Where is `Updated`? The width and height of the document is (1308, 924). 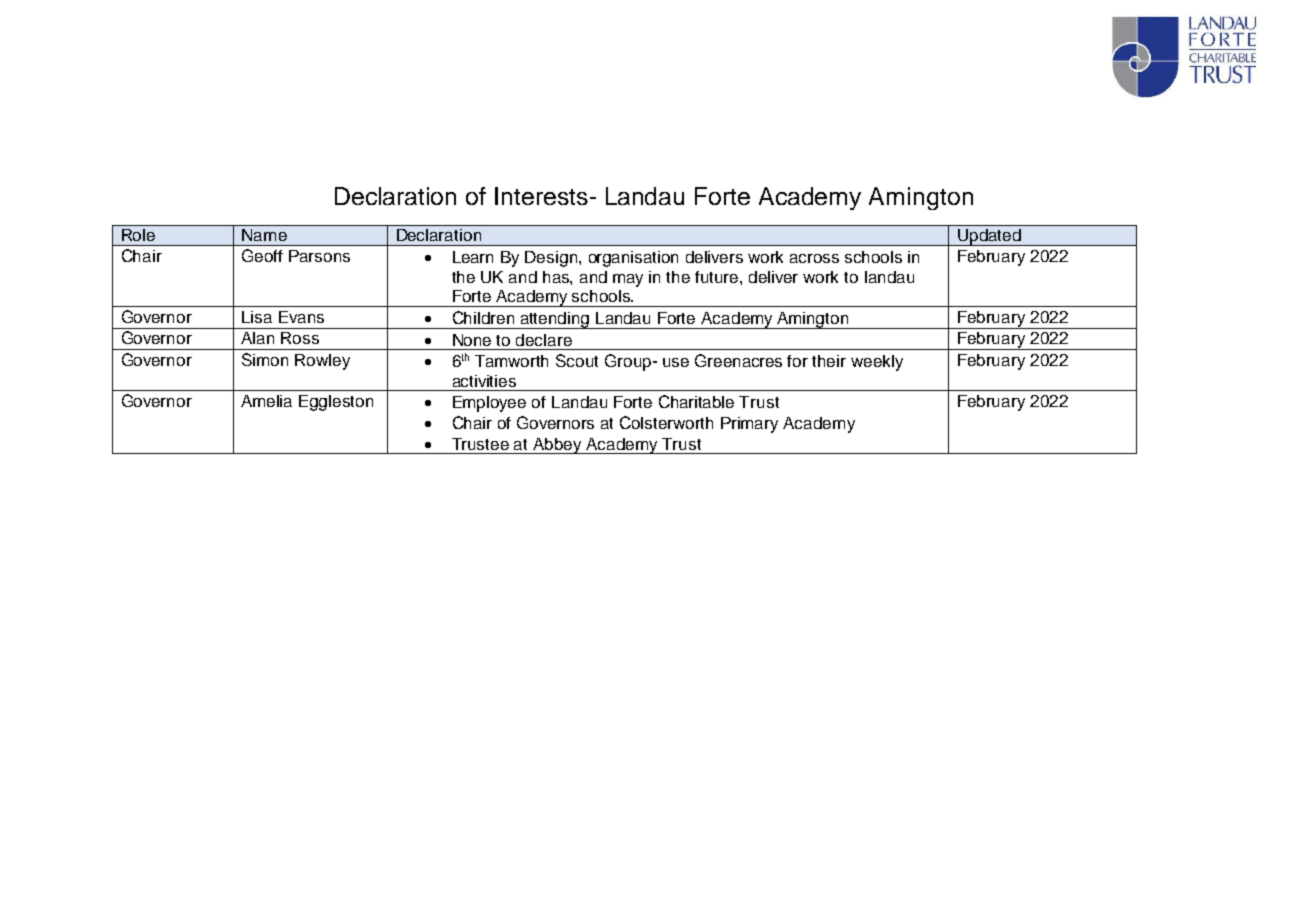 Updated is located at coordinates (989, 237).
